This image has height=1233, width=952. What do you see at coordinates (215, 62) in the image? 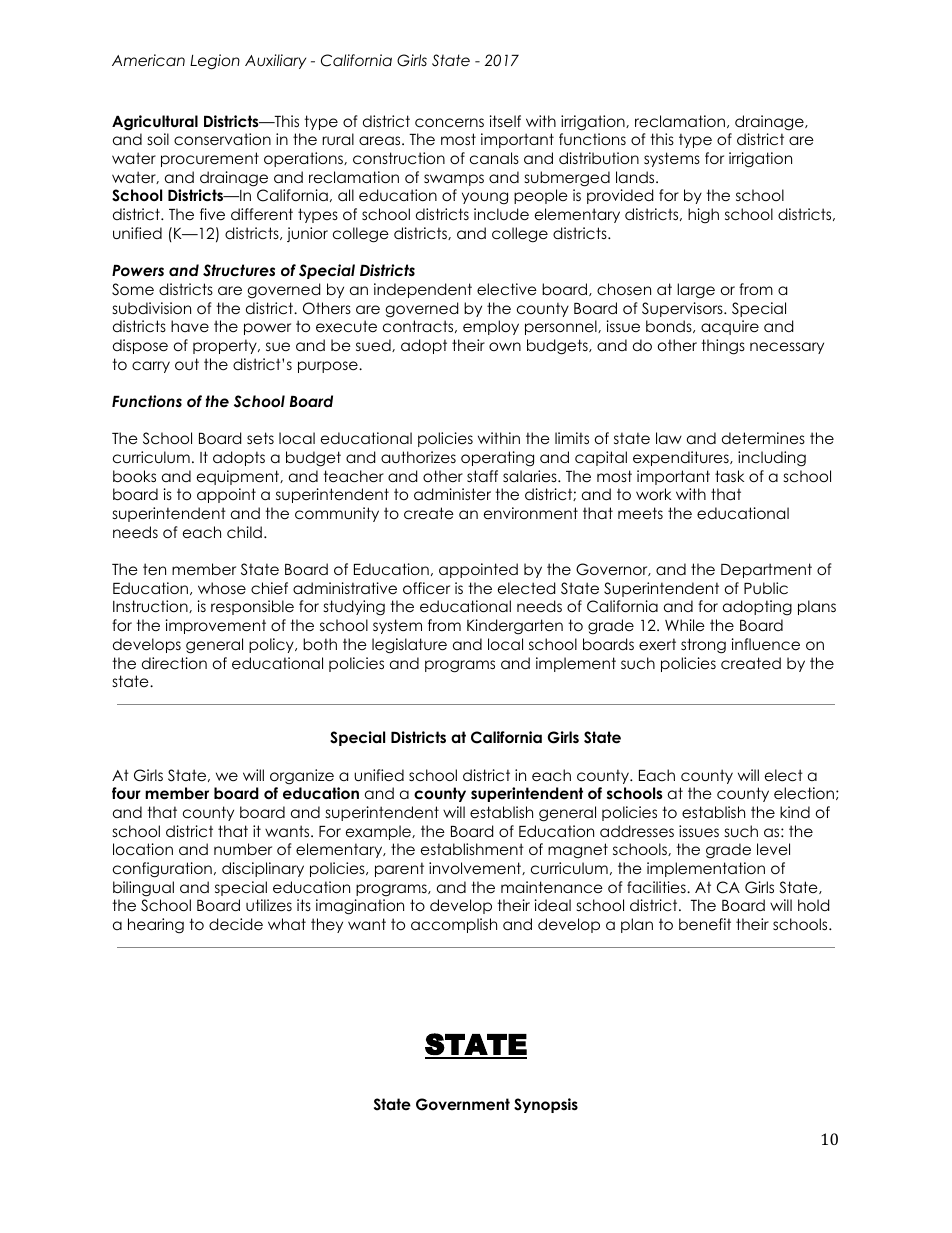
I see `Legion` at bounding box center [215, 62].
